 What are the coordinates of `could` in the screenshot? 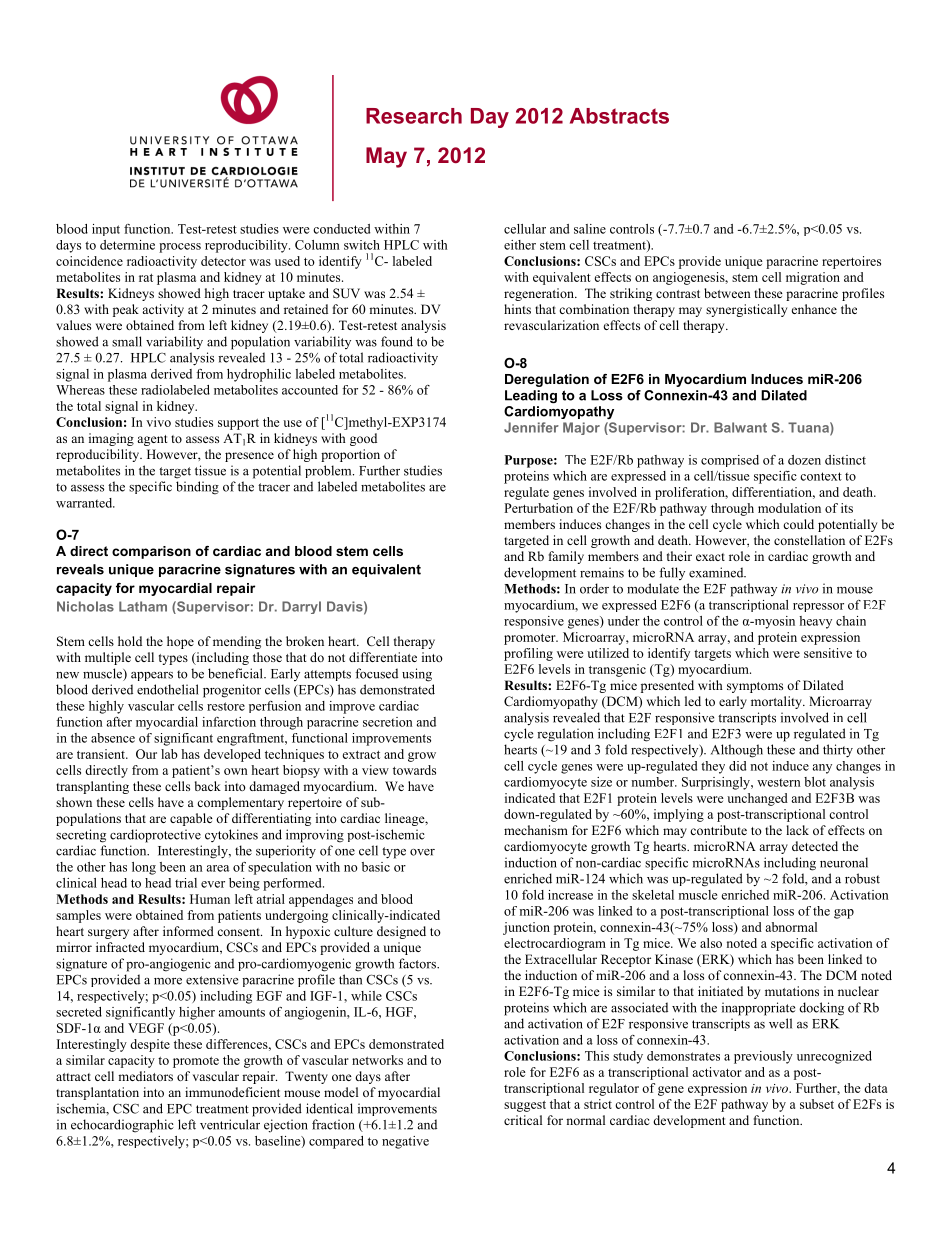 It's located at (798, 524).
